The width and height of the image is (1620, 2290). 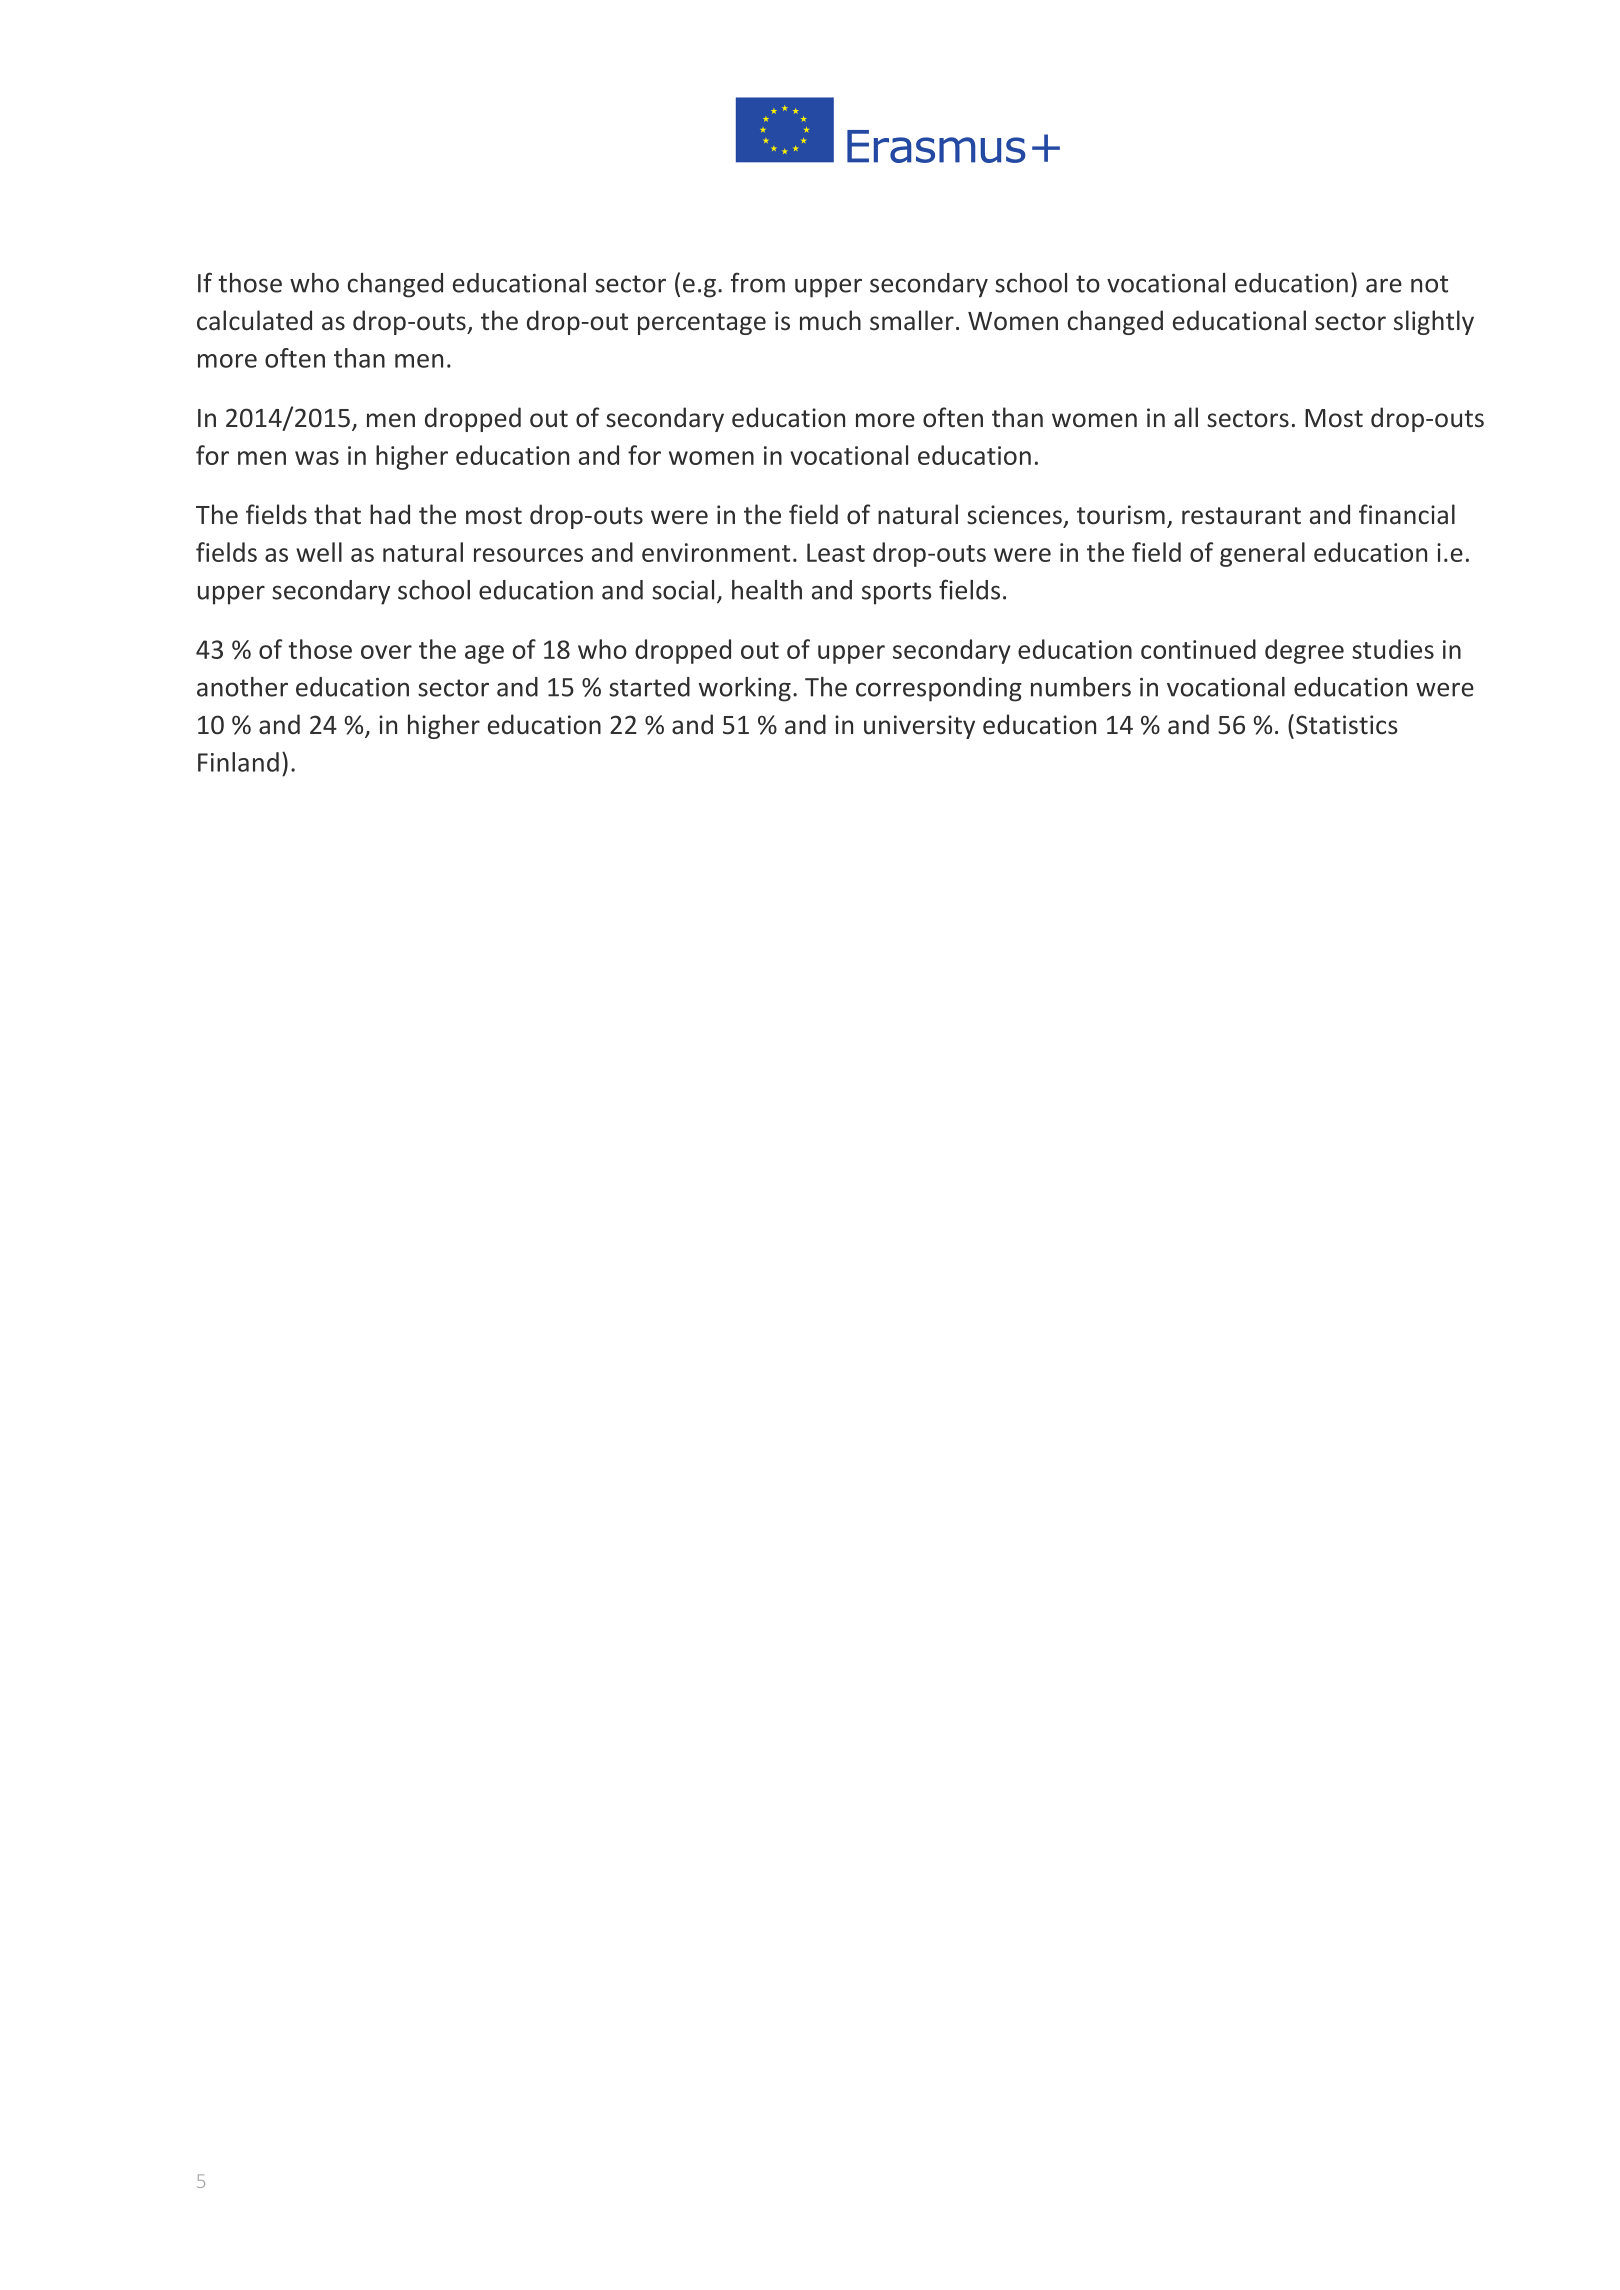 What do you see at coordinates (836, 552) in the image?
I see `Least` at bounding box center [836, 552].
